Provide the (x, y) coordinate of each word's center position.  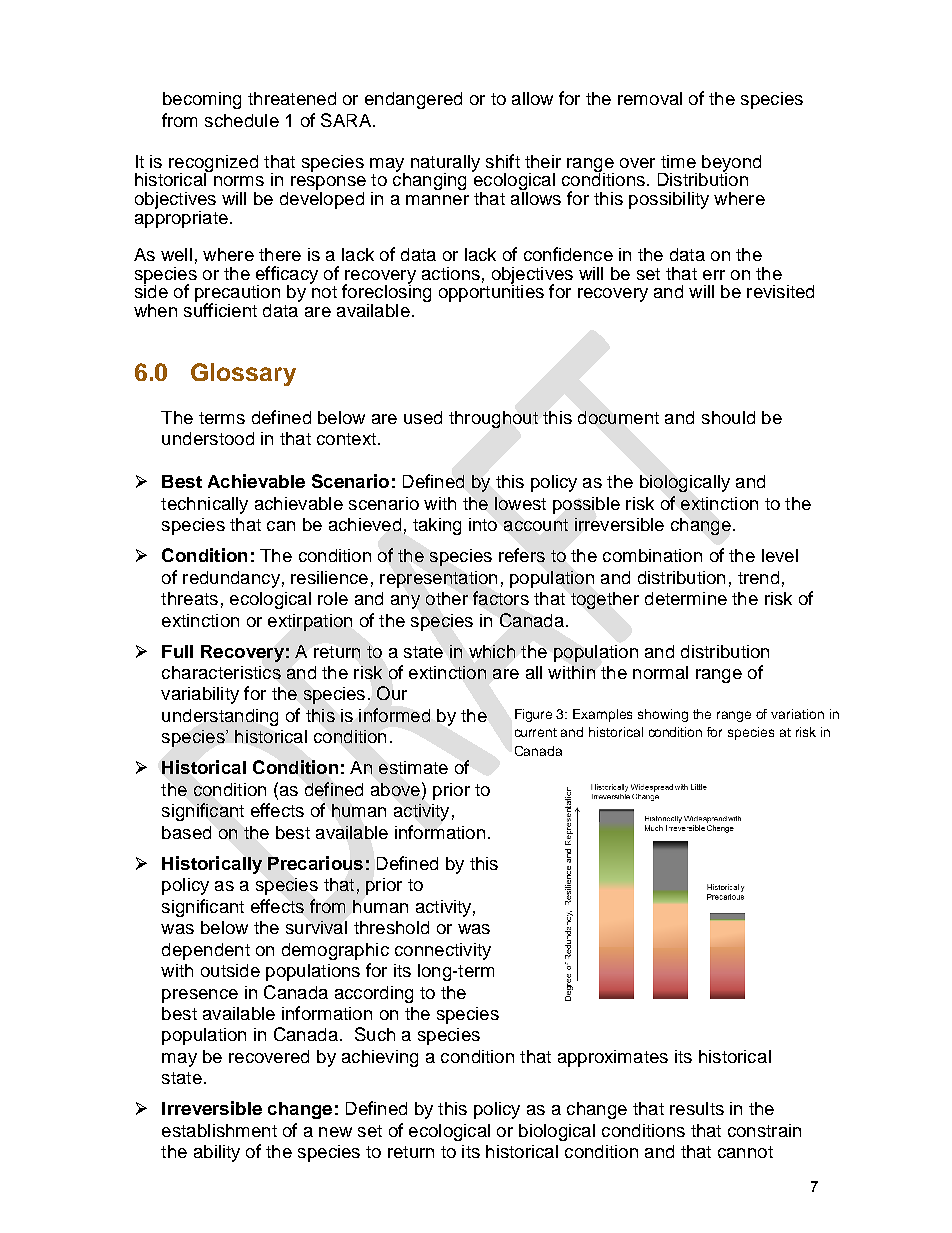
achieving (380, 1058)
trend (758, 577)
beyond (730, 164)
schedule (242, 120)
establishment (219, 1130)
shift (503, 161)
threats (189, 598)
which (492, 651)
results (697, 1108)
